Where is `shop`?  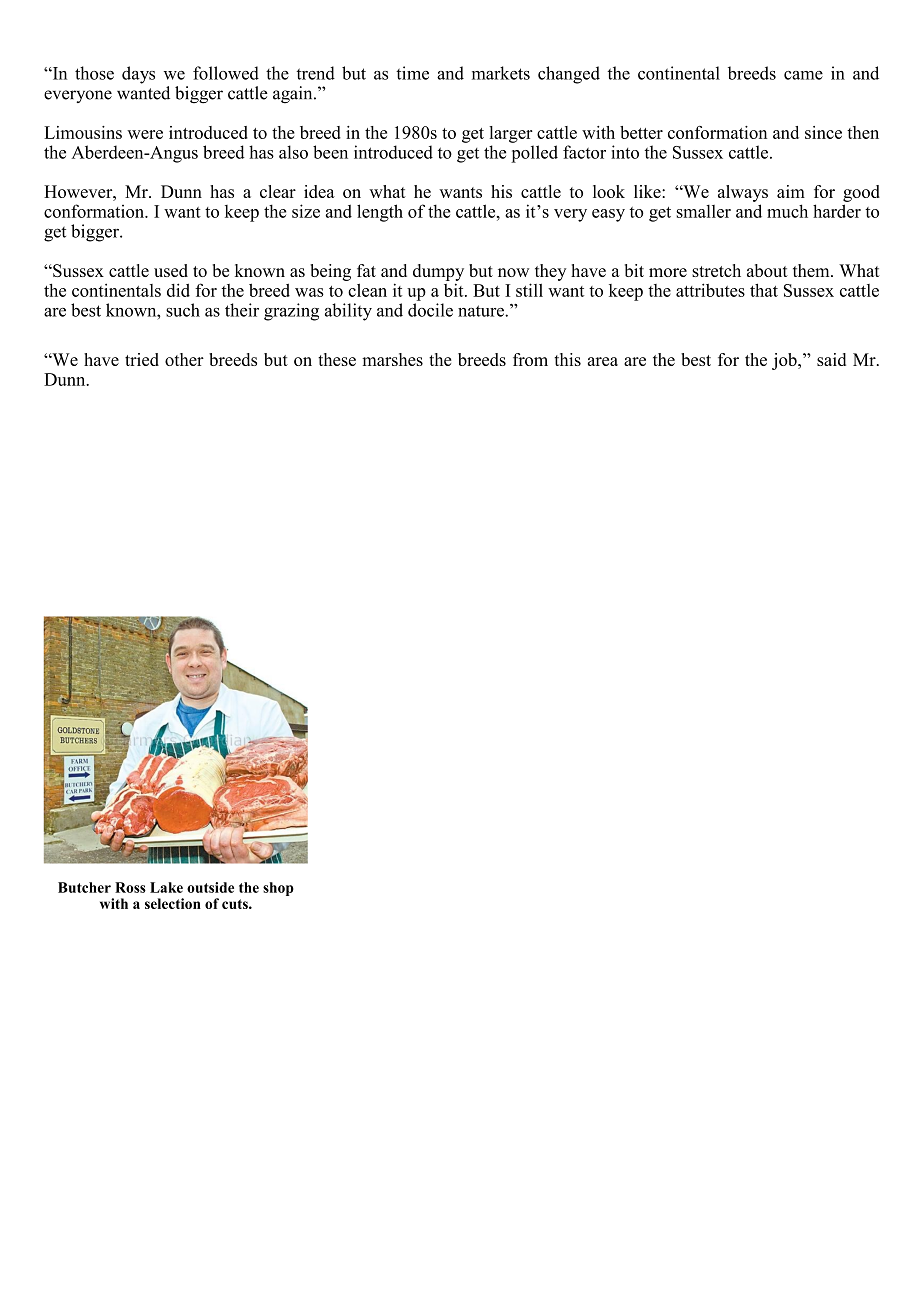
shop is located at coordinates (278, 889).
